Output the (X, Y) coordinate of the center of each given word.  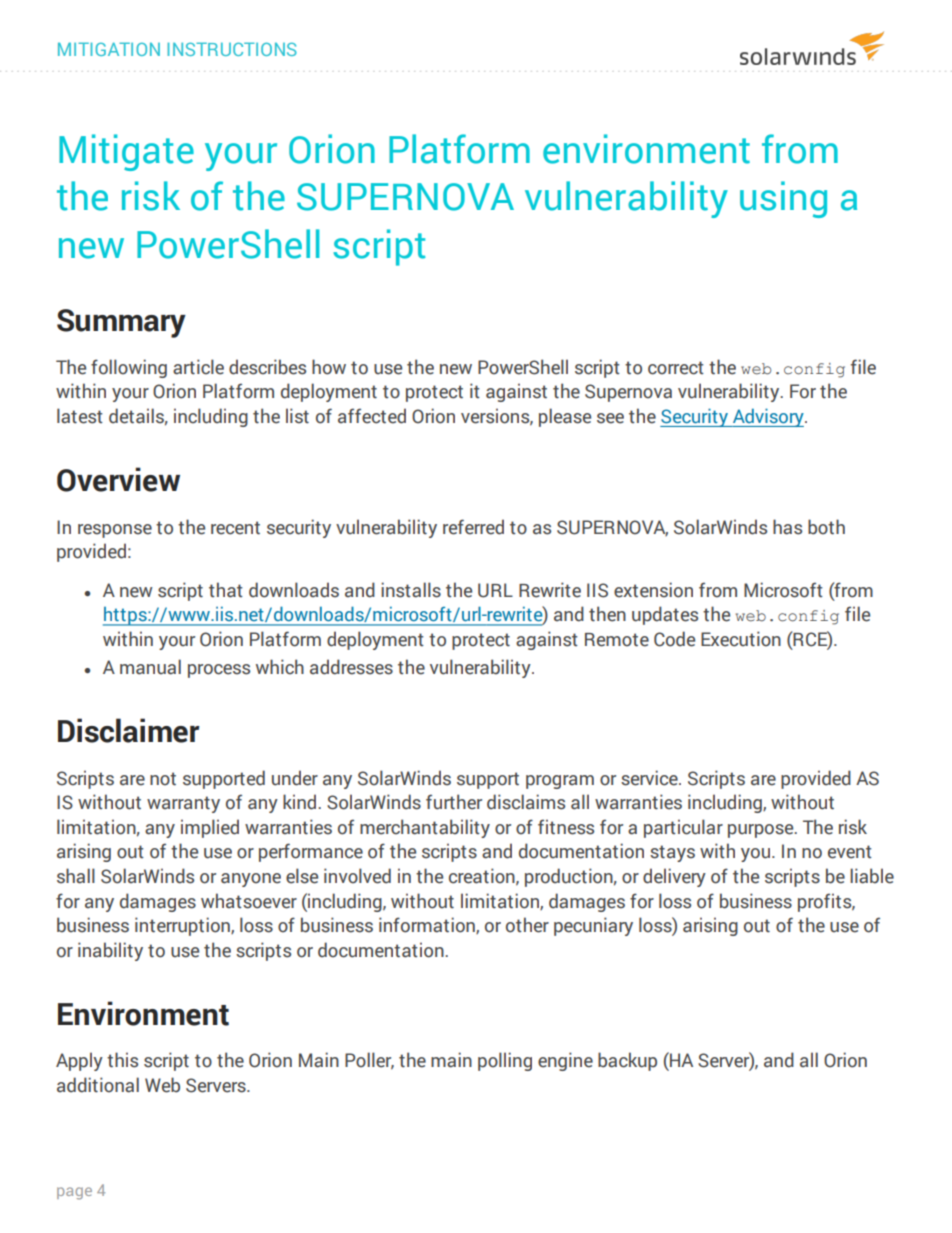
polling (505, 1061)
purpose (762, 831)
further (454, 802)
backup (627, 1061)
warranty (183, 804)
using (783, 199)
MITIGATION (109, 49)
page (74, 1193)
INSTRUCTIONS (232, 49)
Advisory (768, 417)
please (565, 417)
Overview (118, 479)
